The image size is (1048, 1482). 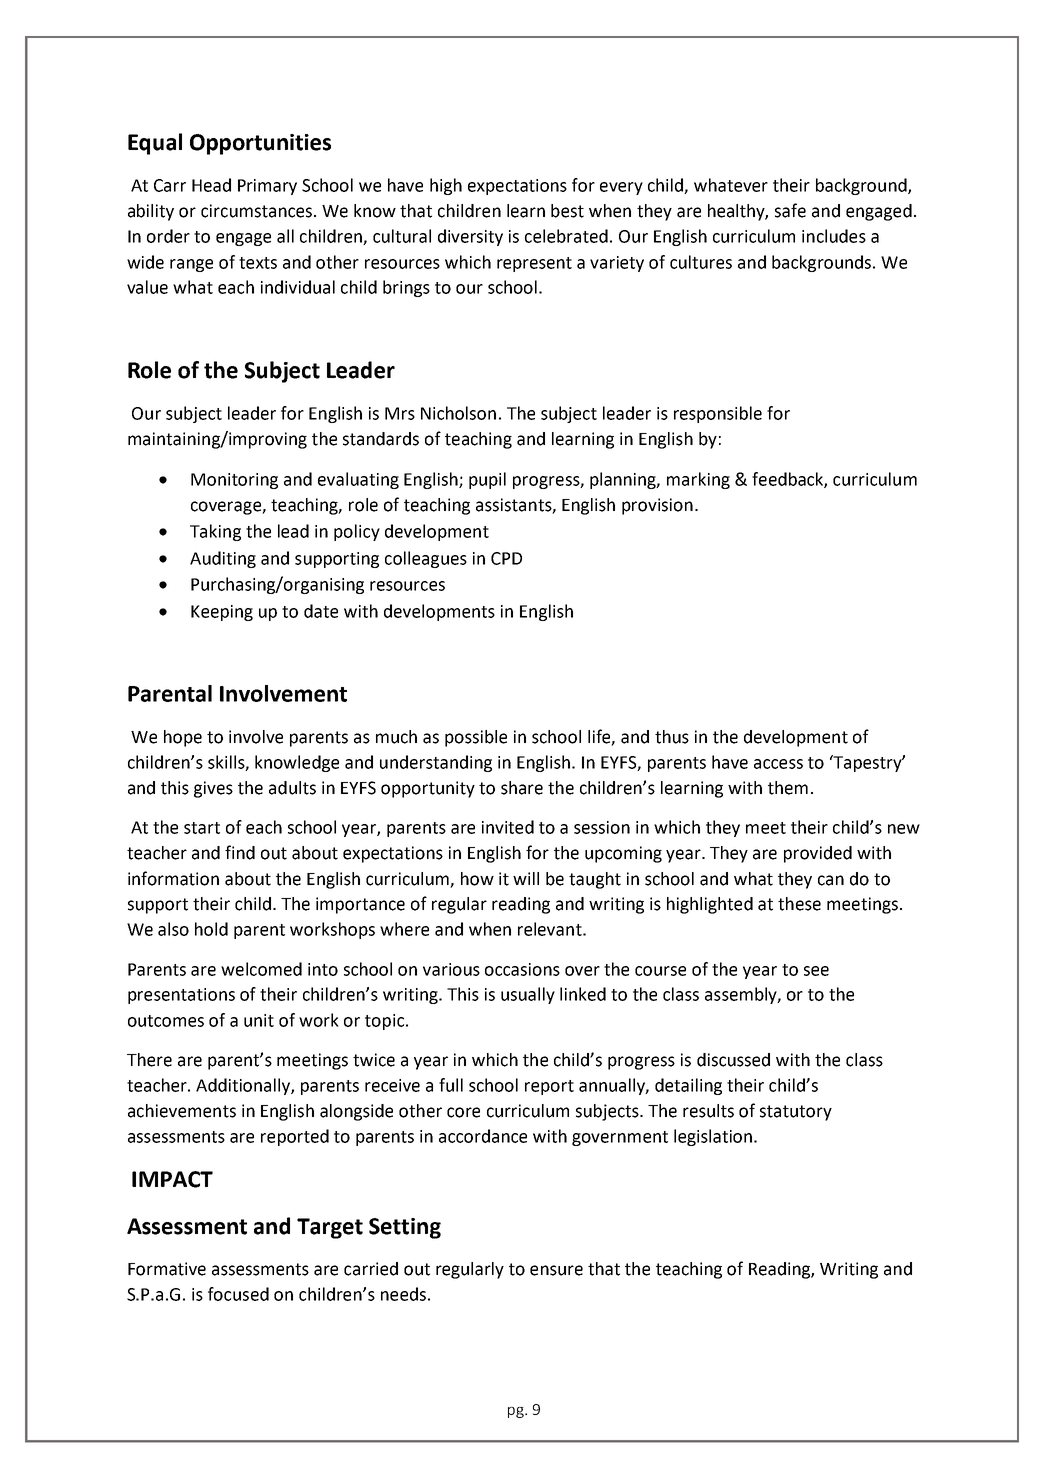 What do you see at coordinates (211, 185) in the screenshot?
I see `Head` at bounding box center [211, 185].
